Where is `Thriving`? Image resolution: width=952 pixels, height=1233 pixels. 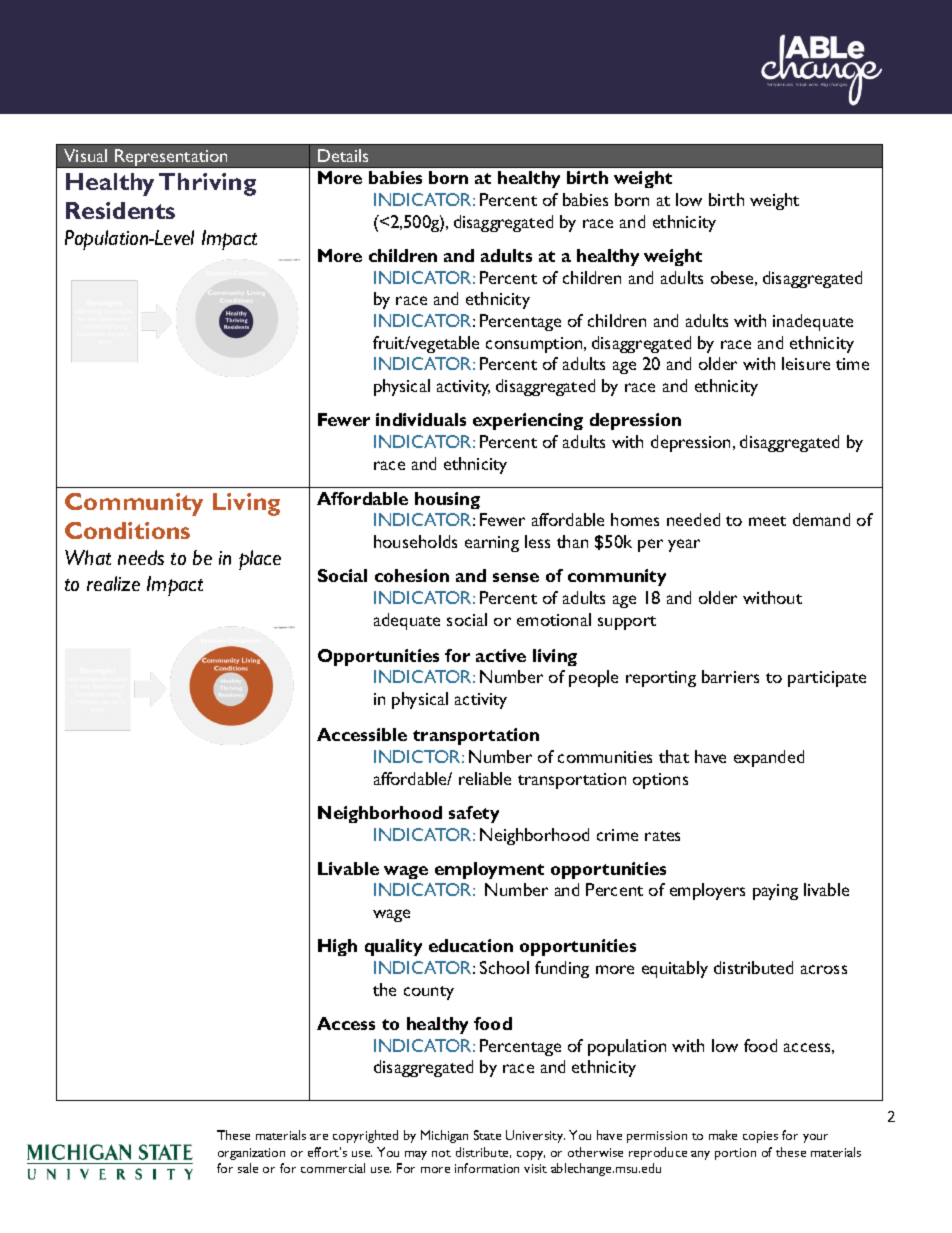
Thriving is located at coordinates (207, 184).
